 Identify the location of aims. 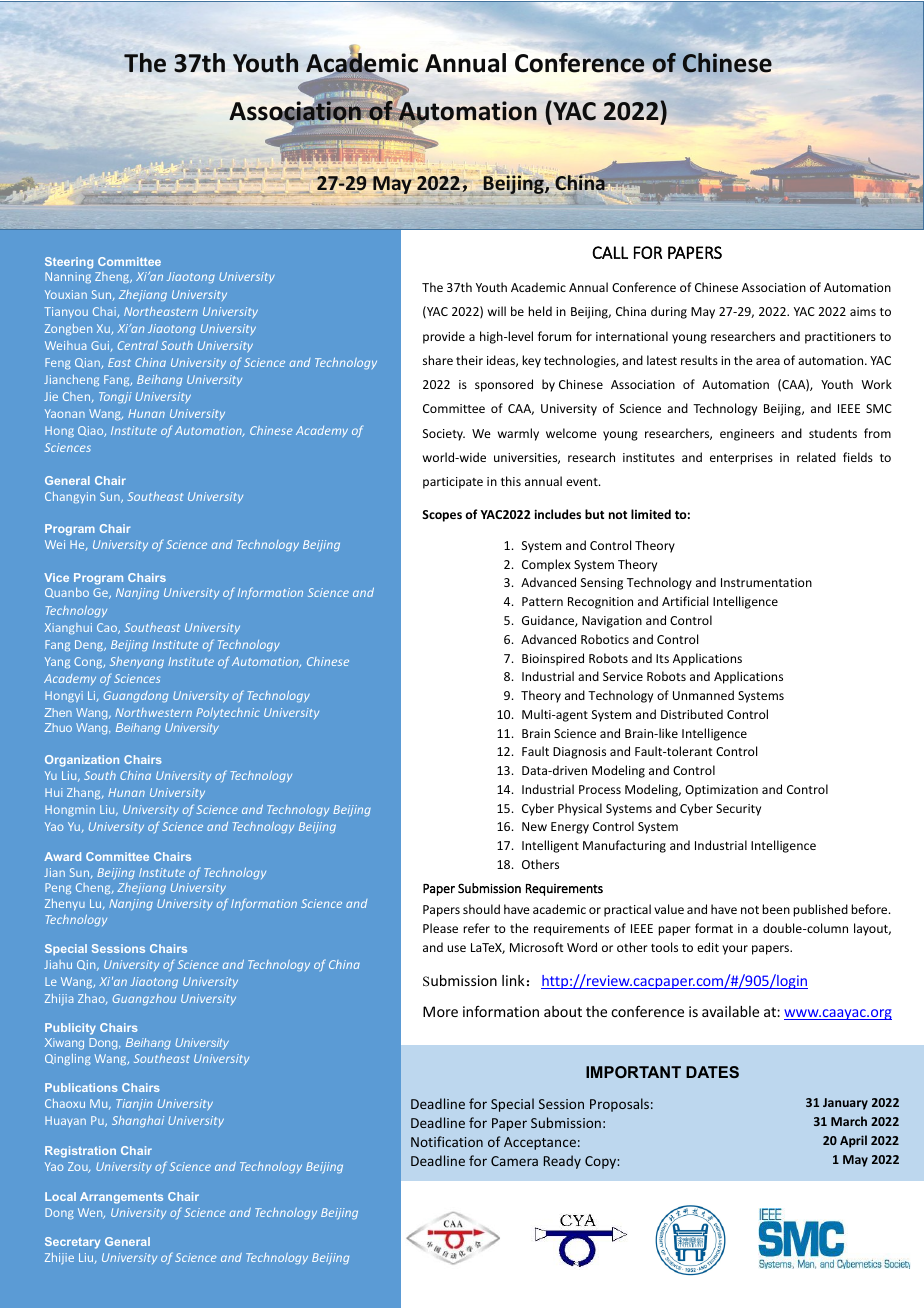
(863, 311).
